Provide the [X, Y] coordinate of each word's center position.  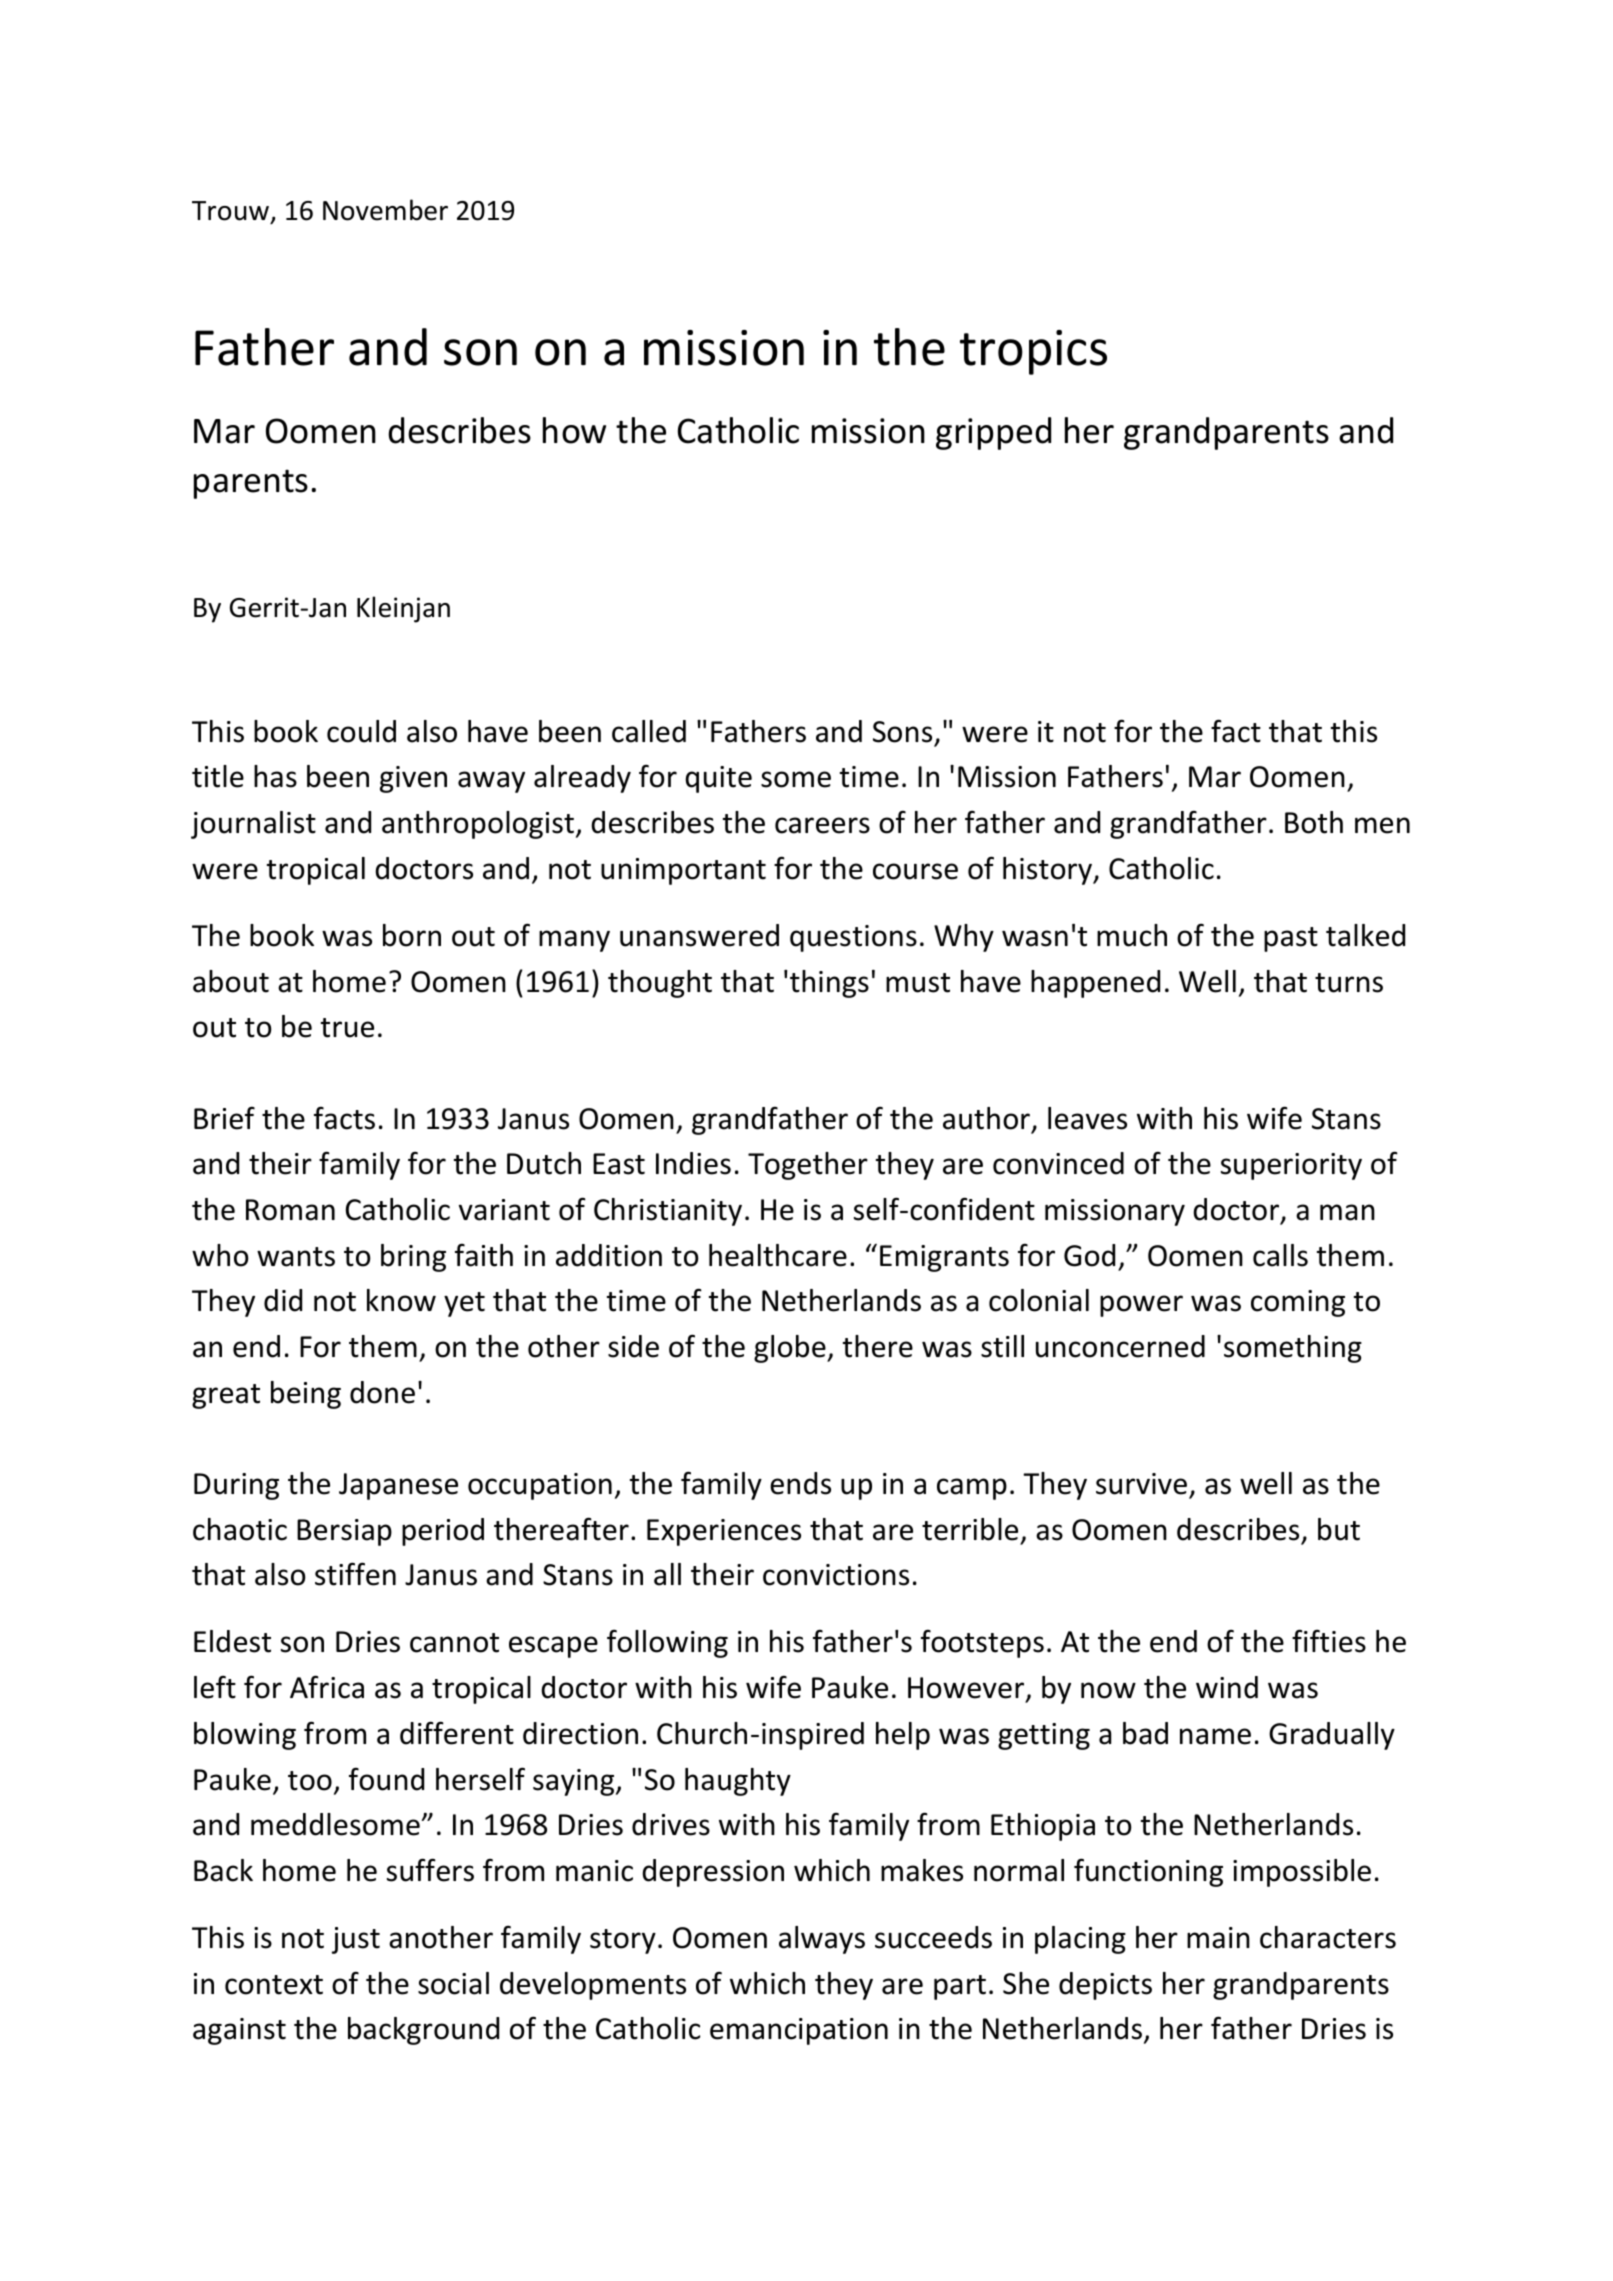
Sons [902, 732]
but [1339, 1529]
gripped [993, 433]
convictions [836, 1575]
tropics [1033, 352]
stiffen [355, 1574]
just [356, 1940]
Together [808, 1166]
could [361, 731]
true [347, 1028]
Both [1314, 822]
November [385, 210]
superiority [1291, 1166]
